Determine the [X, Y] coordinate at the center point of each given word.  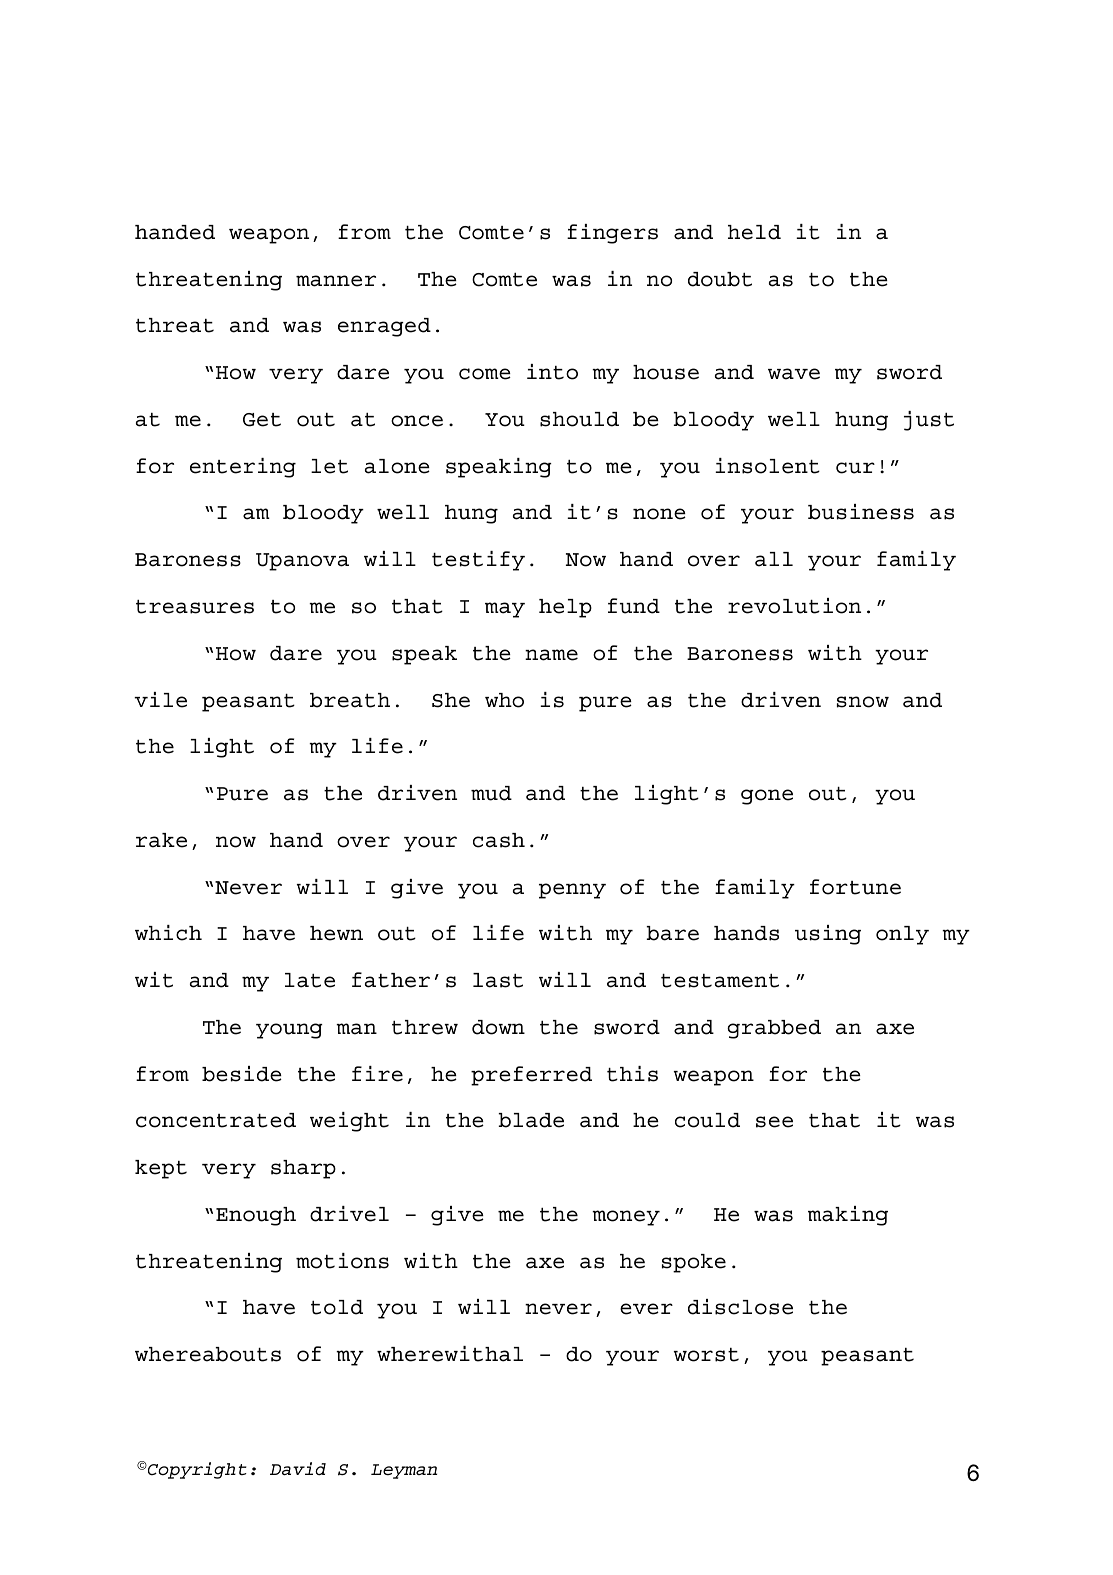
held [754, 232]
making [848, 1216]
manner [336, 281]
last [498, 980]
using [828, 935]
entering [243, 468]
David [298, 1468]
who [504, 700]
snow [863, 702]
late [310, 980]
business [861, 512]
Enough [256, 1216]
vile [160, 700]
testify [478, 561]
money [626, 1218]
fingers [612, 234]
